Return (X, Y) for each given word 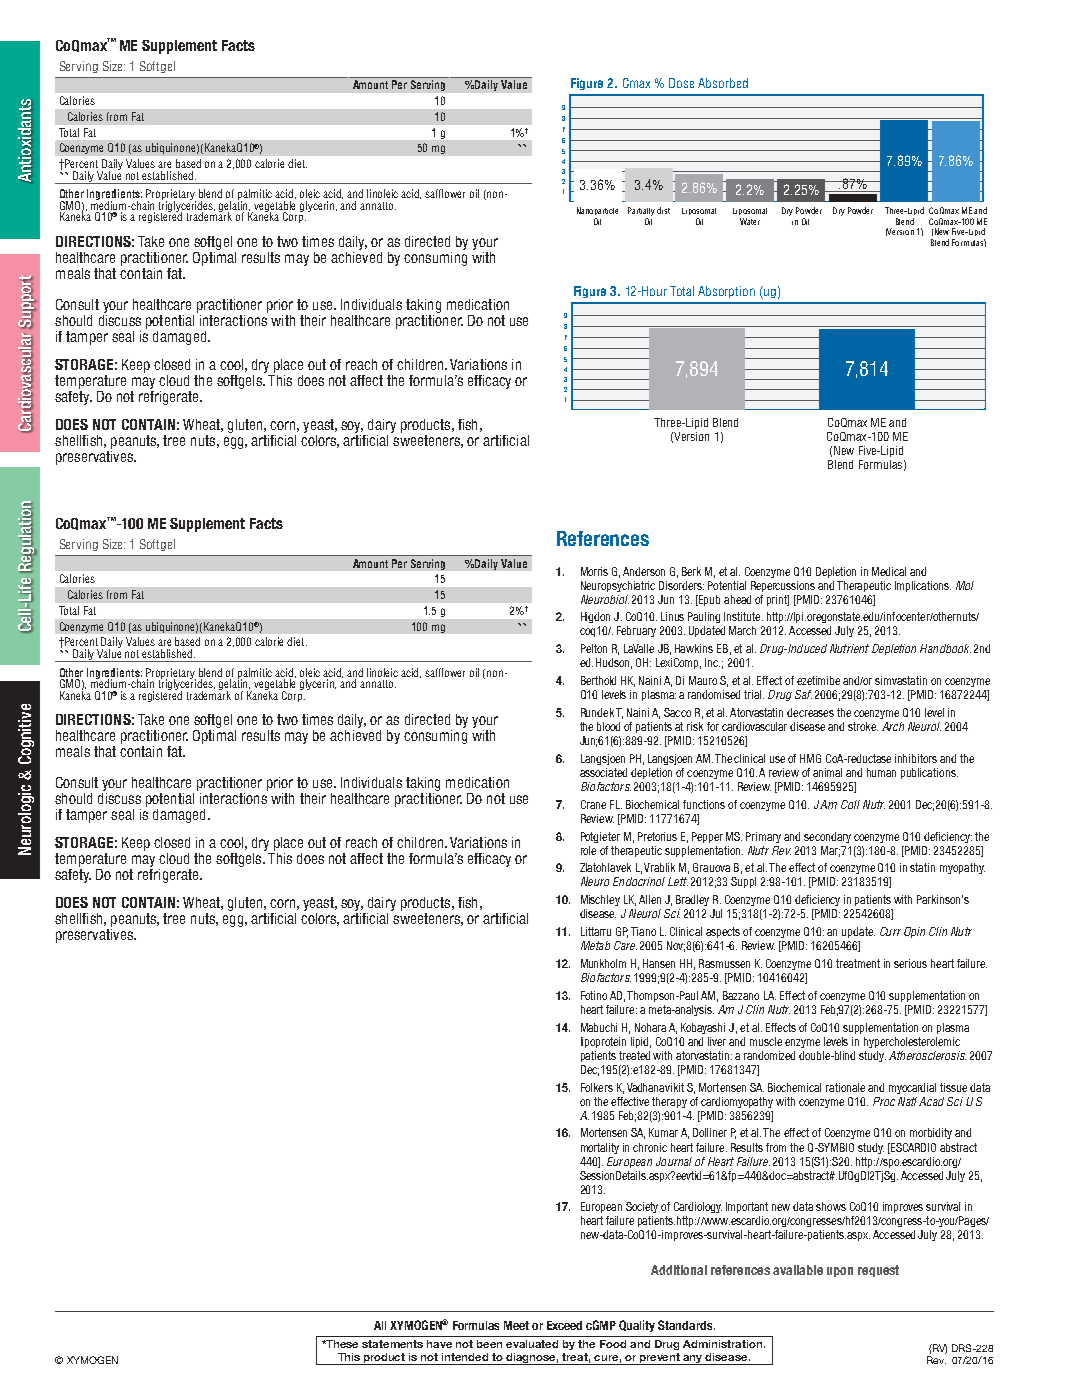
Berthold (598, 680)
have (439, 1344)
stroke (863, 726)
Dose (681, 83)
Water (750, 221)
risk (695, 726)
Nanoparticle (597, 211)
